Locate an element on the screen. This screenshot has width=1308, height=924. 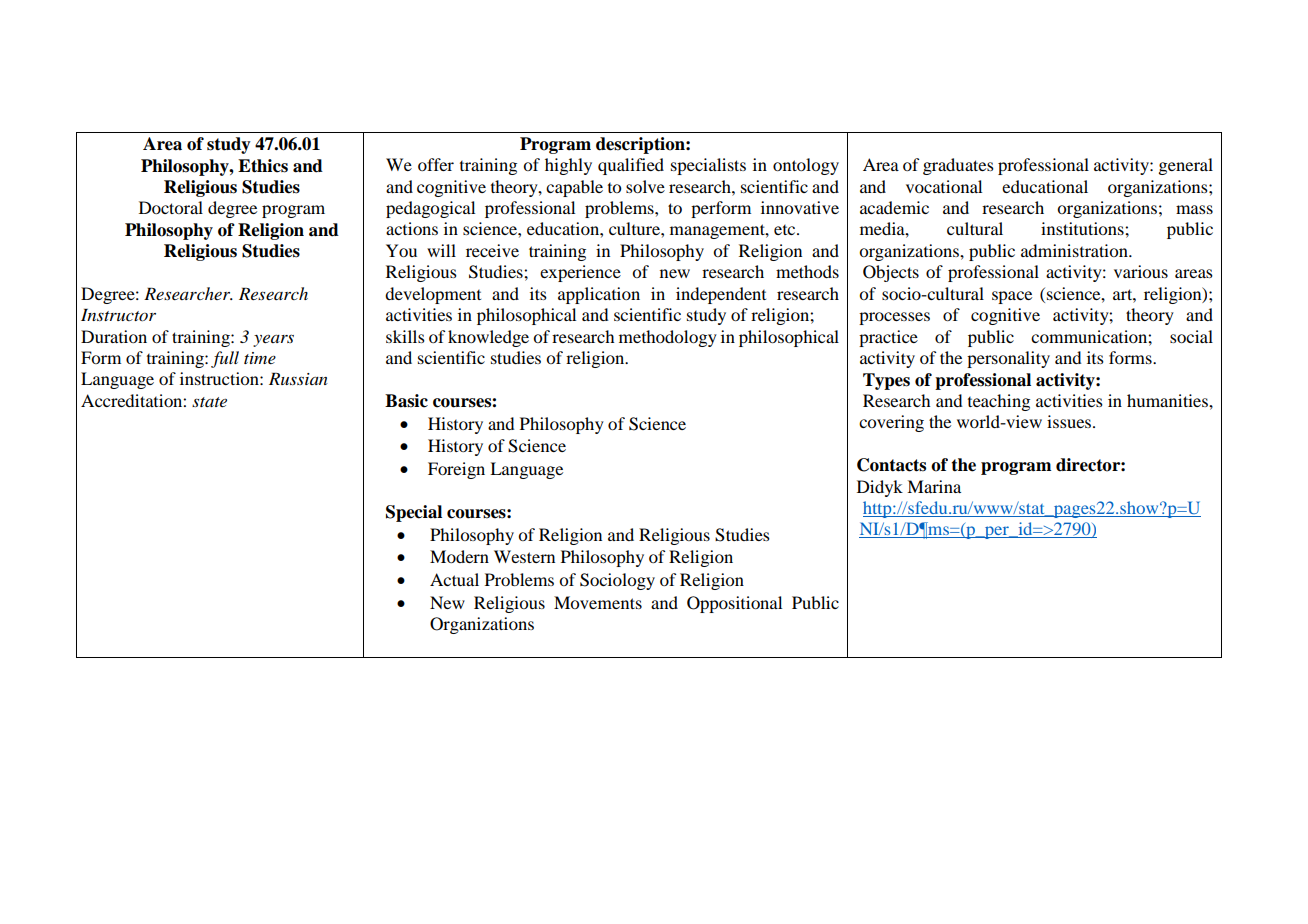
Movements is located at coordinates (598, 602).
